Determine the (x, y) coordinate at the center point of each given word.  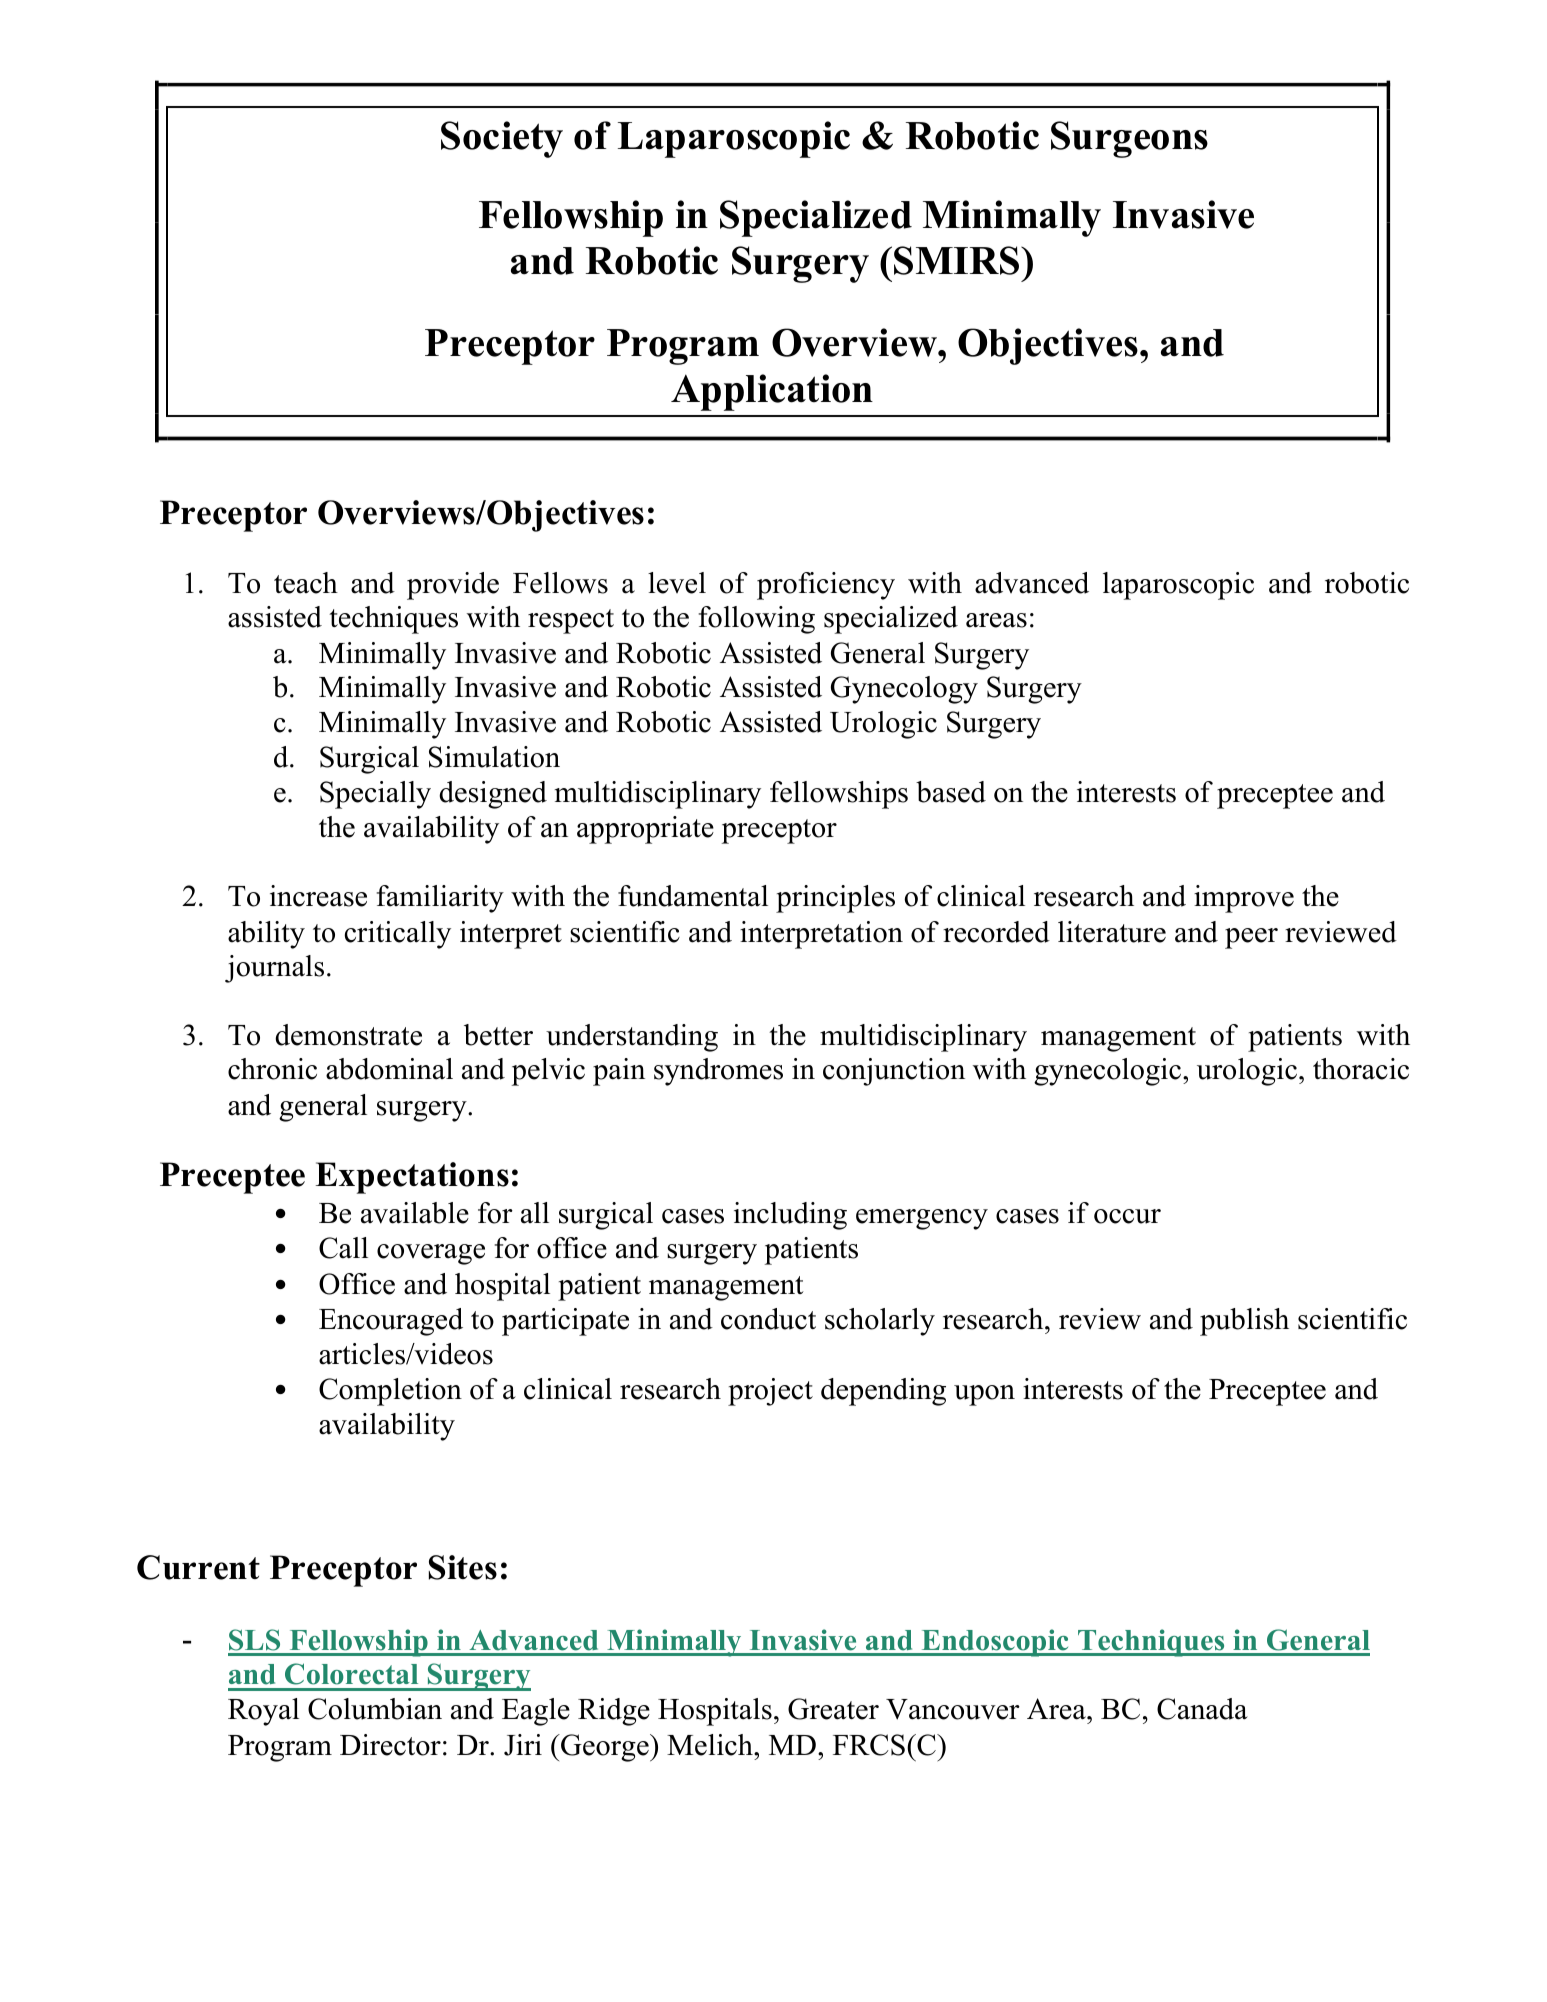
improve (1244, 899)
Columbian (375, 1709)
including (790, 1216)
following (757, 620)
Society (502, 139)
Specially (375, 795)
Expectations (412, 1178)
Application (772, 392)
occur (1127, 1216)
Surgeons (1129, 139)
